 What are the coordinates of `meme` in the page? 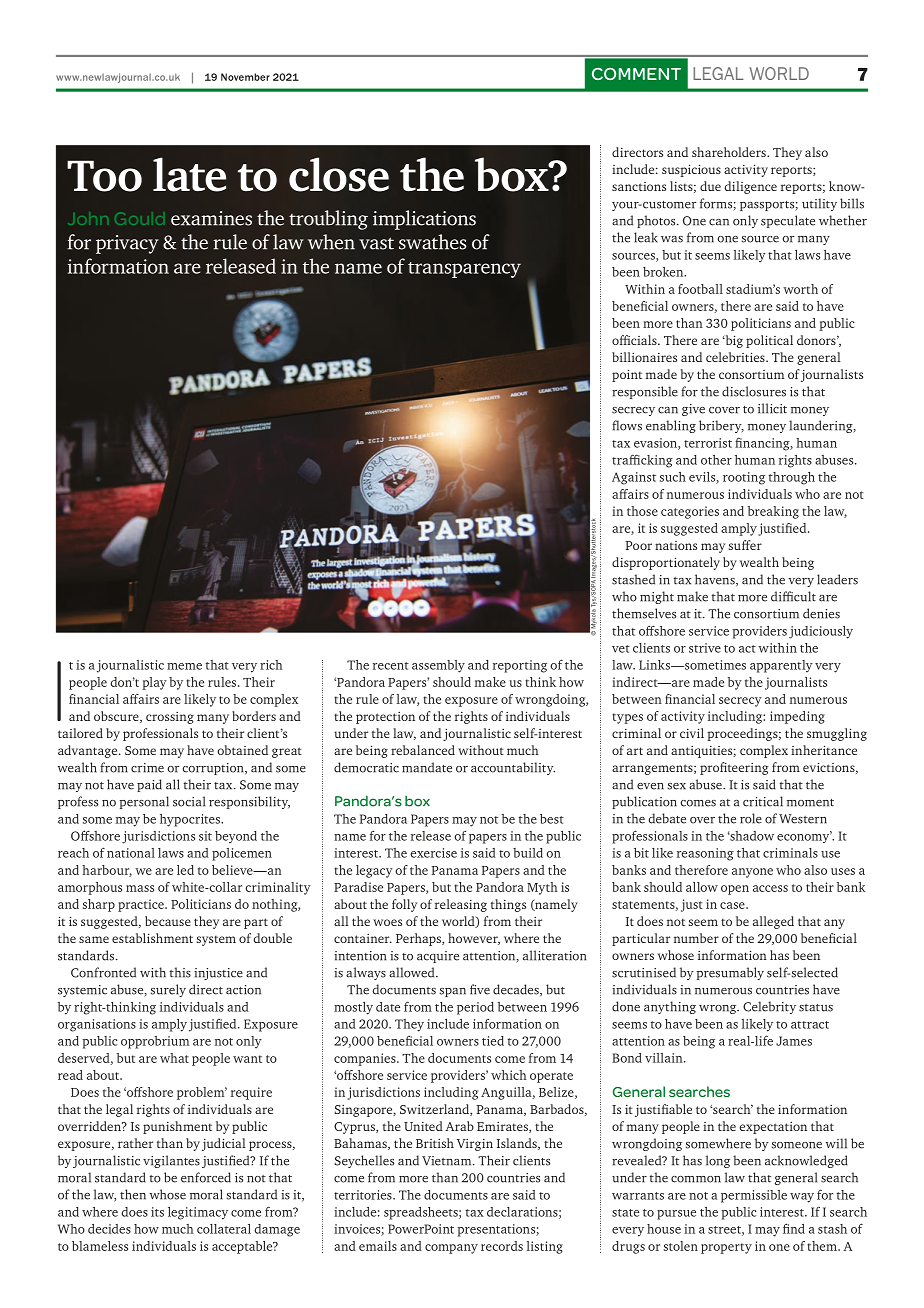 It's located at (184, 666).
